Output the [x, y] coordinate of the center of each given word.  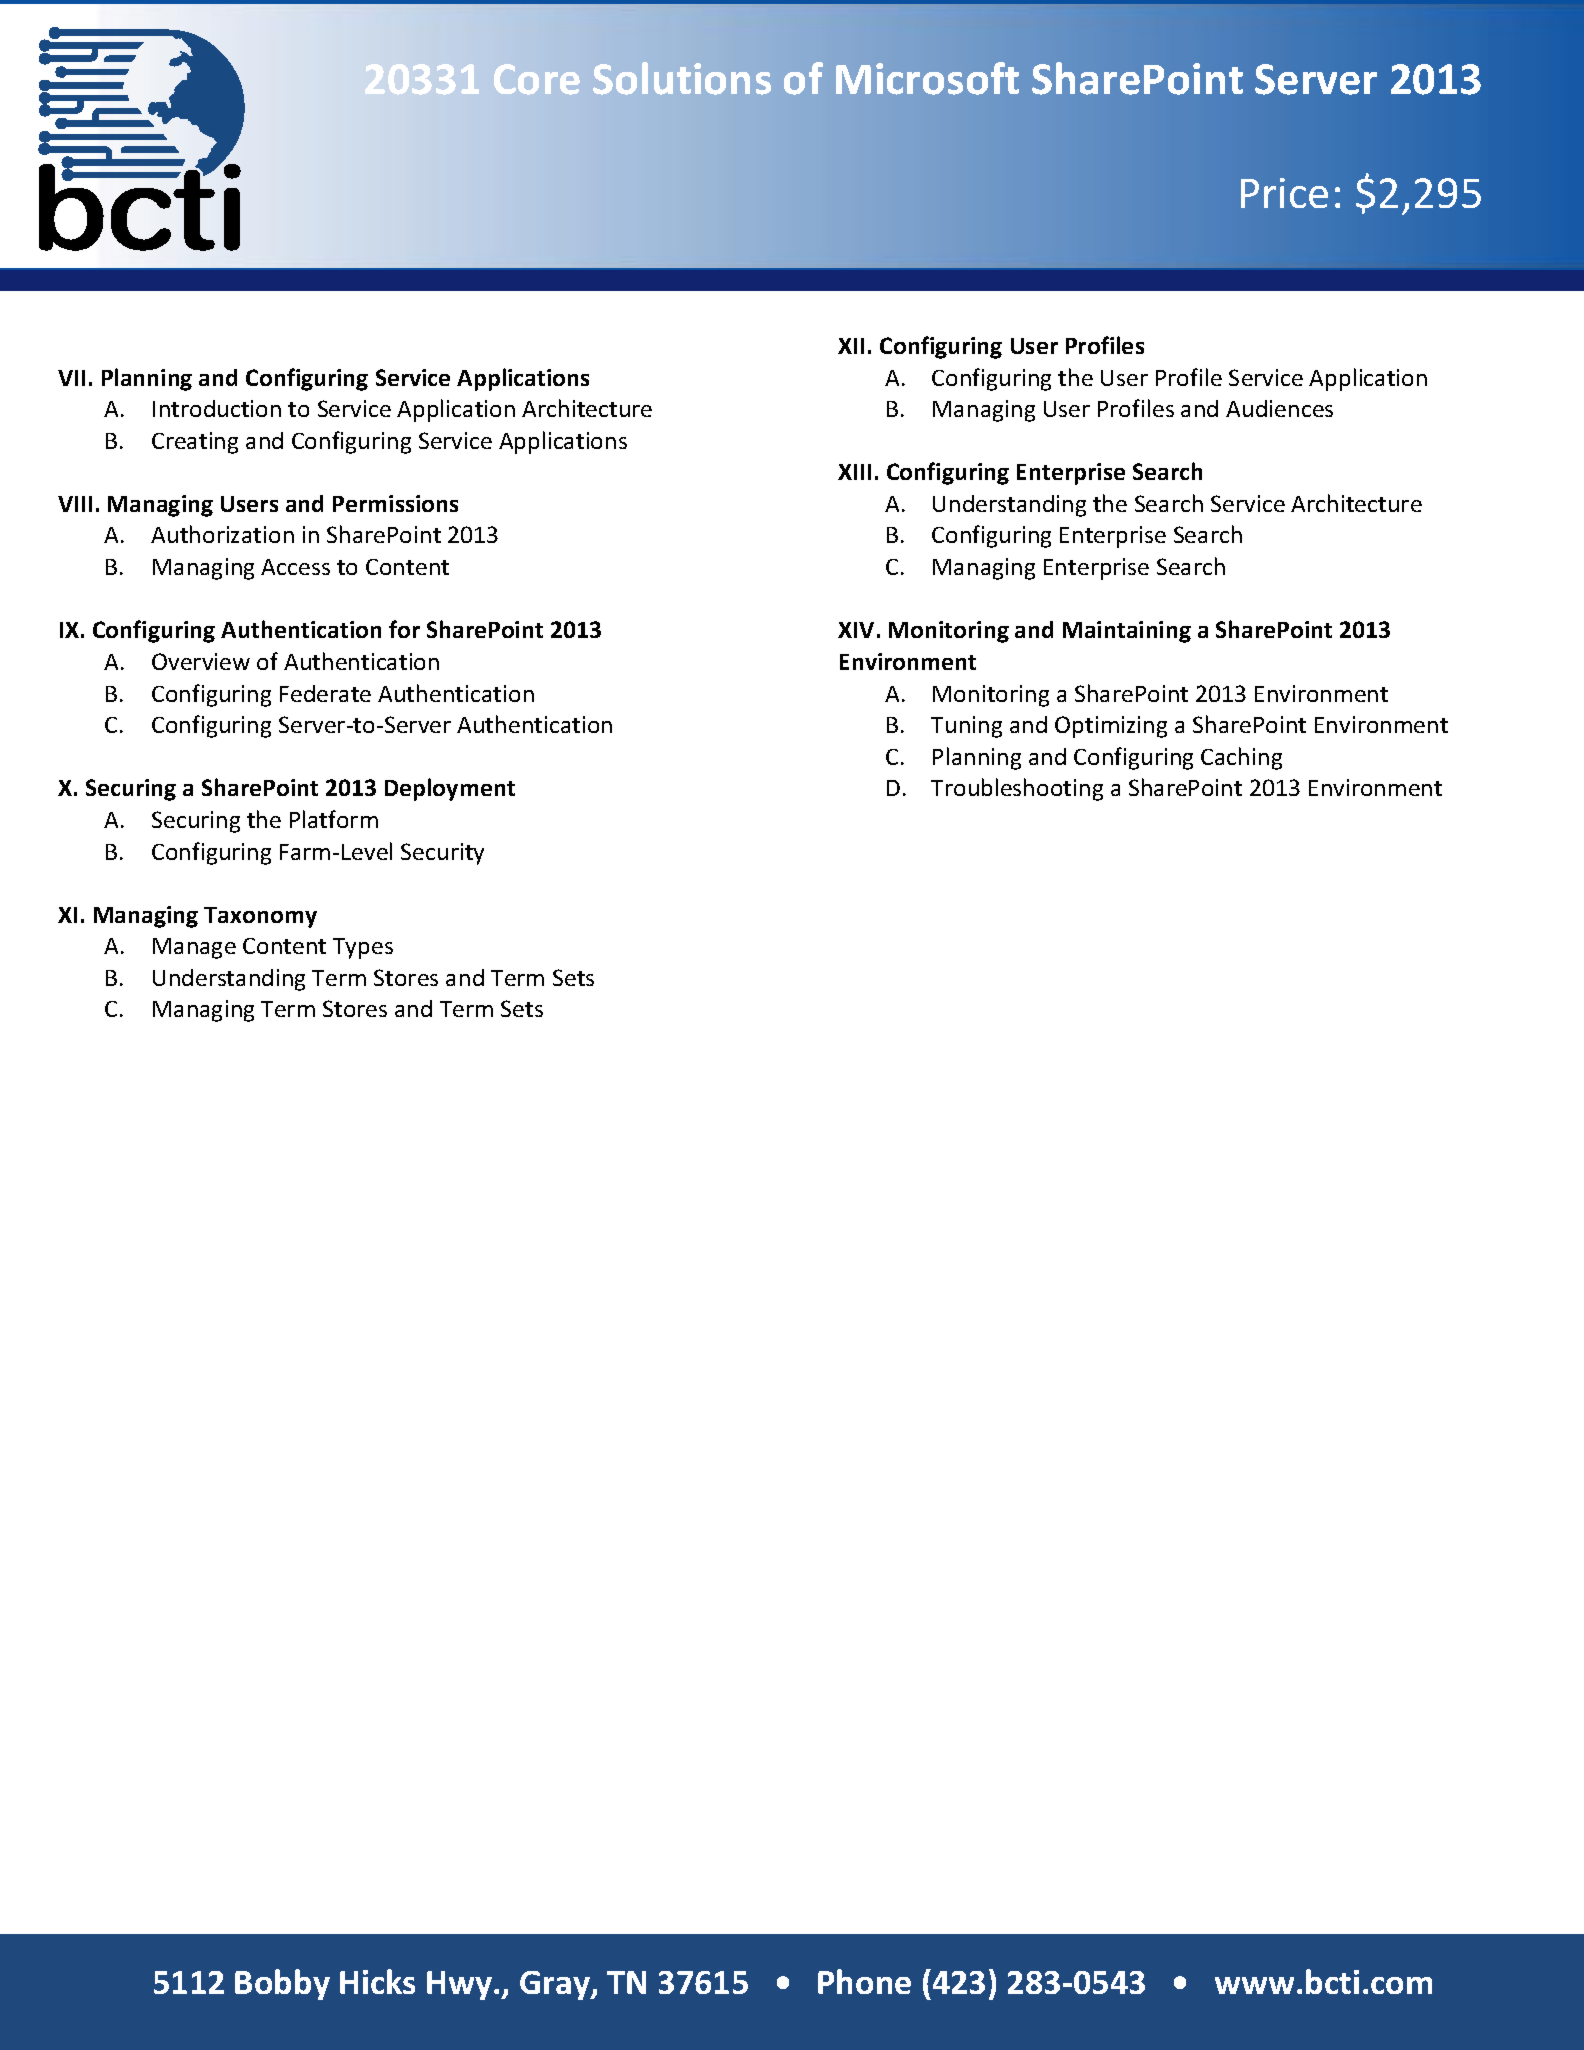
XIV [856, 630]
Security [442, 854]
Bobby [282, 1984]
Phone [864, 1981]
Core [537, 79]
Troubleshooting [1017, 789]
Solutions [682, 78]
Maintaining [1127, 632]
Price [1284, 193]
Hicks [377, 1981]
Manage [194, 948]
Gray [556, 1985]
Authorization [222, 534]
